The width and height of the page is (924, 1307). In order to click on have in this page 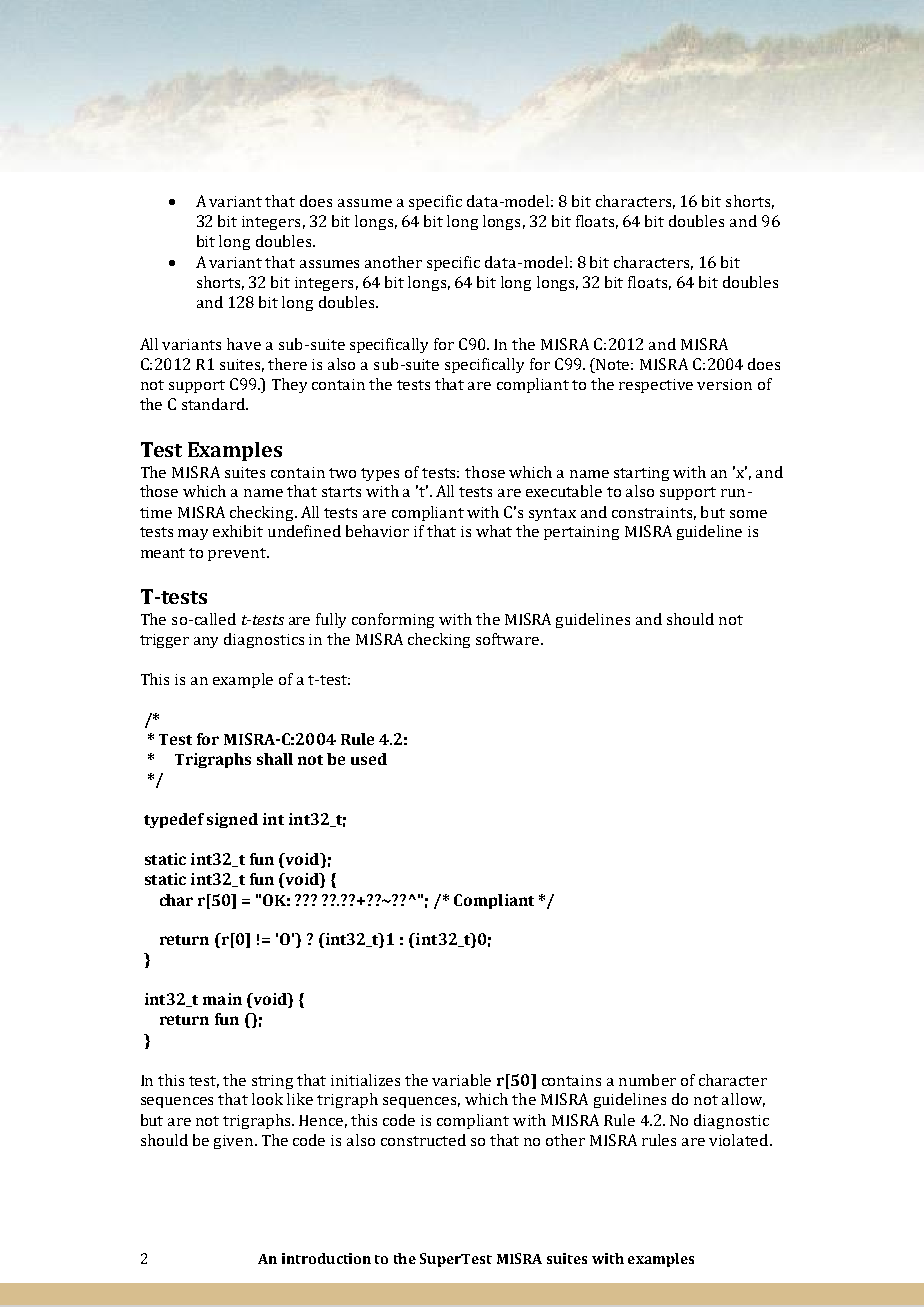, I will do `click(244, 344)`.
